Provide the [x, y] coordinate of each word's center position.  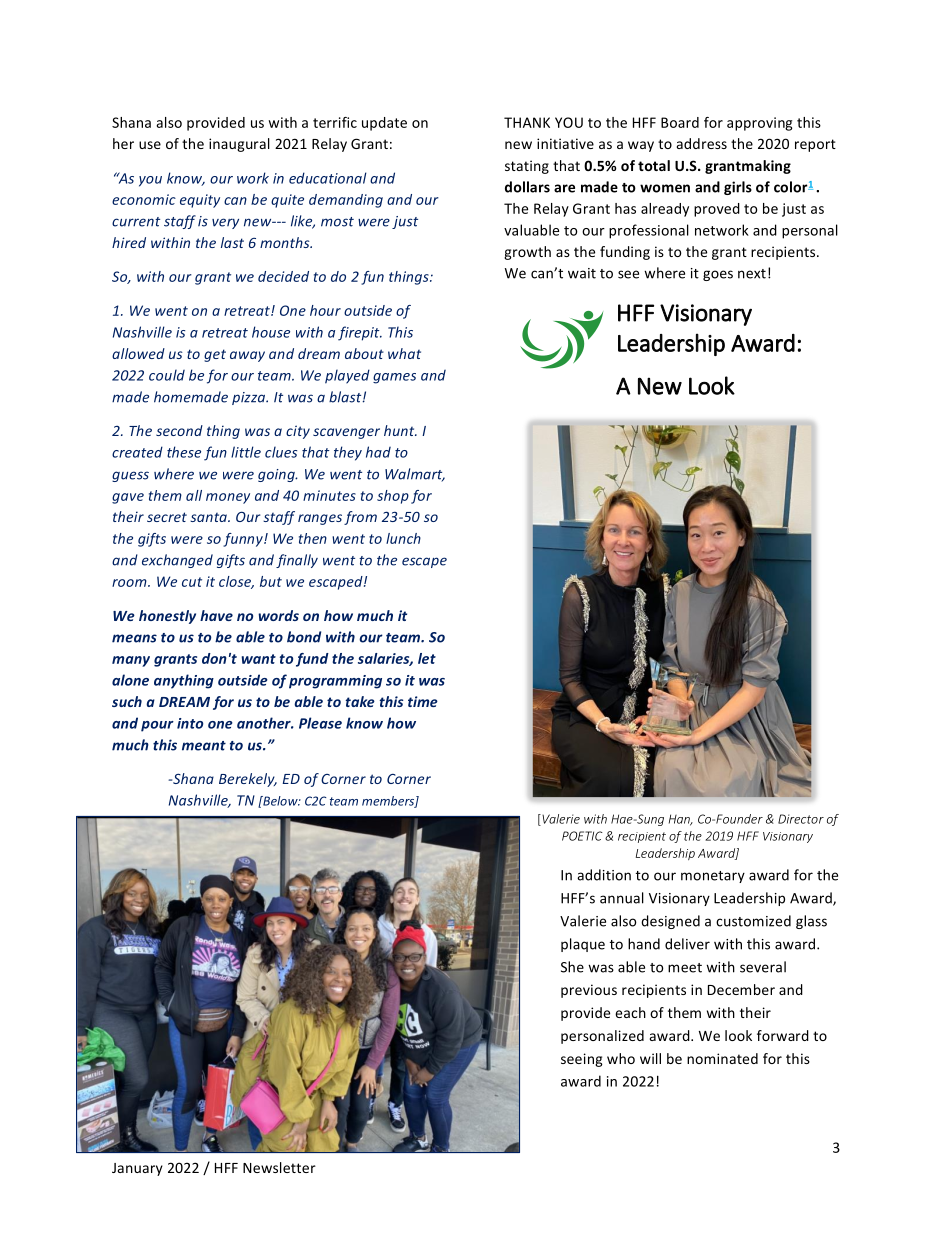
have [216, 615]
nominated [722, 1058]
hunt [400, 430]
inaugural [239, 145]
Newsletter [279, 1167]
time [423, 701]
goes [718, 275]
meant [204, 746]
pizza [250, 398]
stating [527, 167]
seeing [582, 1060]
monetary [713, 877]
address [702, 143]
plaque [583, 945]
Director [801, 819]
